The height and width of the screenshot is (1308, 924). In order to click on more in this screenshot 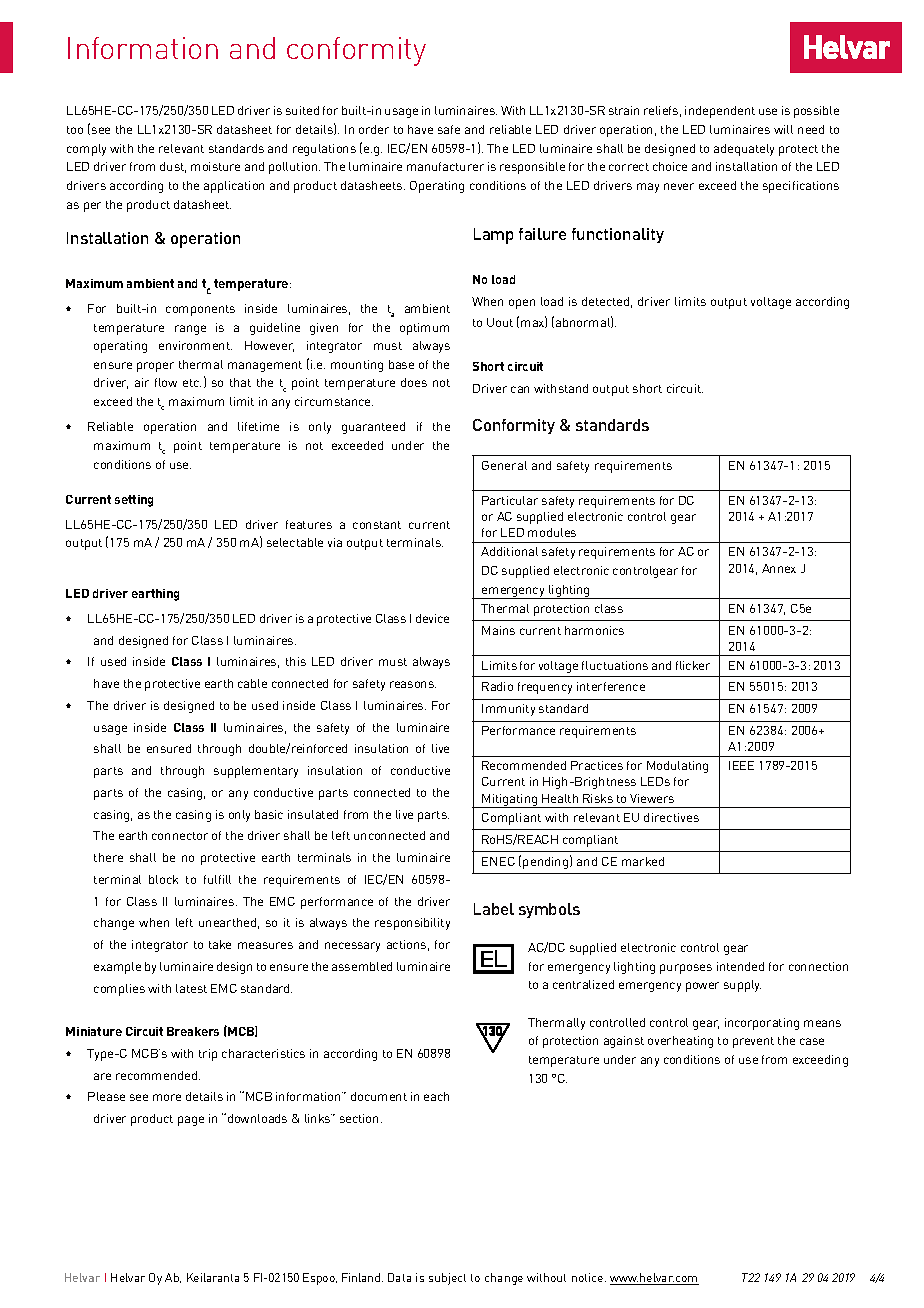, I will do `click(167, 1097)`.
